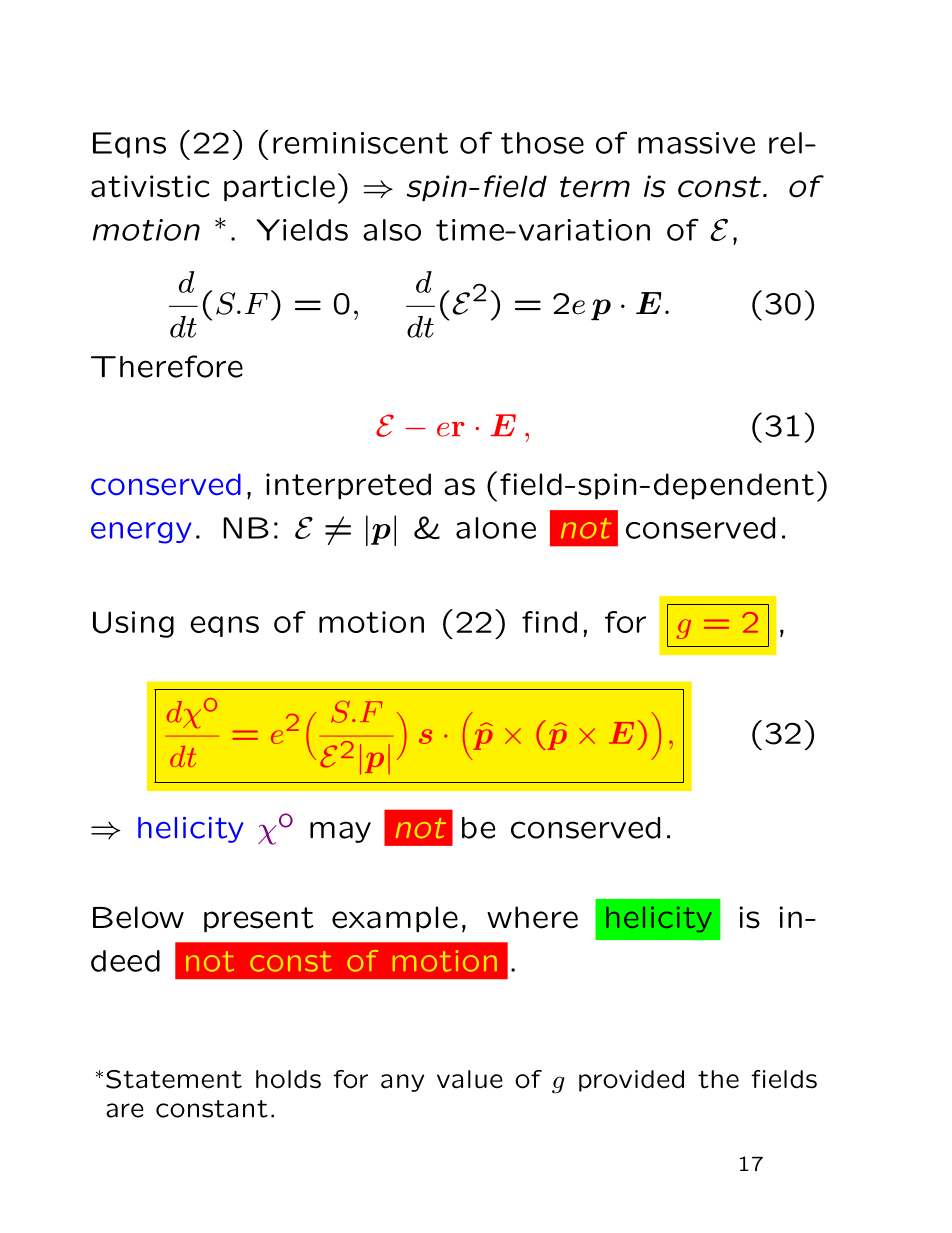  Describe the element at coordinates (532, 917) in the screenshot. I see `where` at that location.
